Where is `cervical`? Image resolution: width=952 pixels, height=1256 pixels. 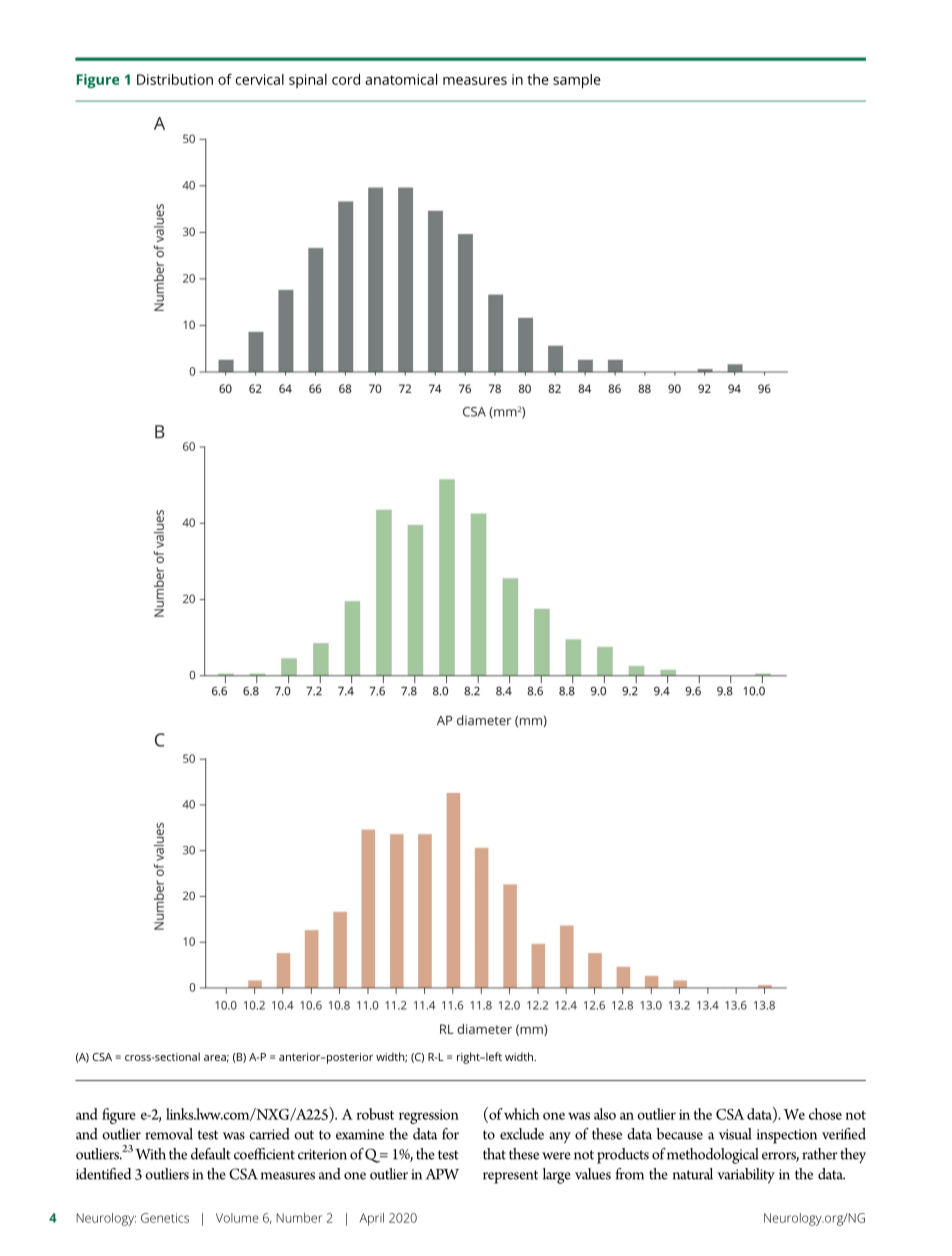 cervical is located at coordinates (260, 79).
